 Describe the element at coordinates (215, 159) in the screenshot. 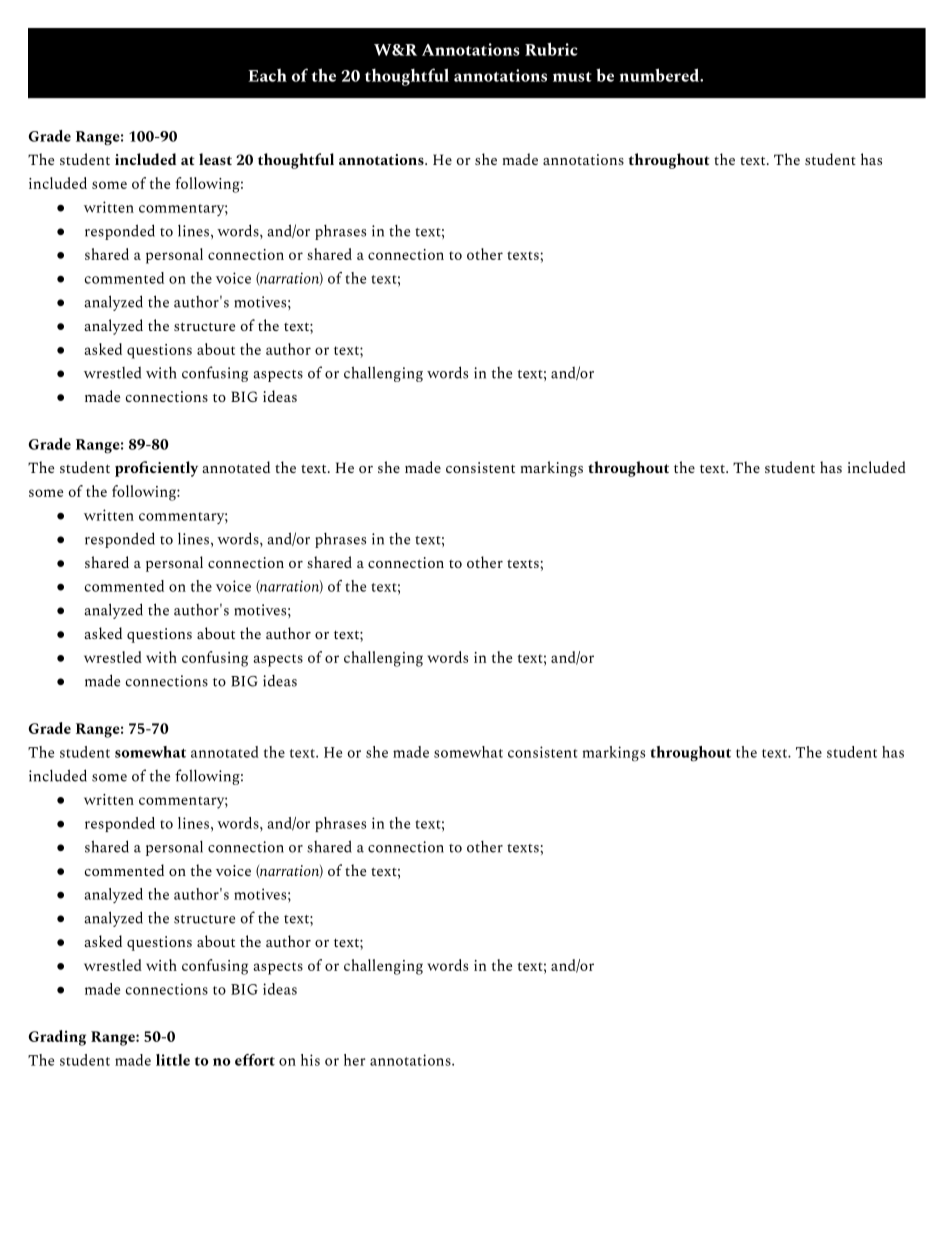

I see `least` at that location.
